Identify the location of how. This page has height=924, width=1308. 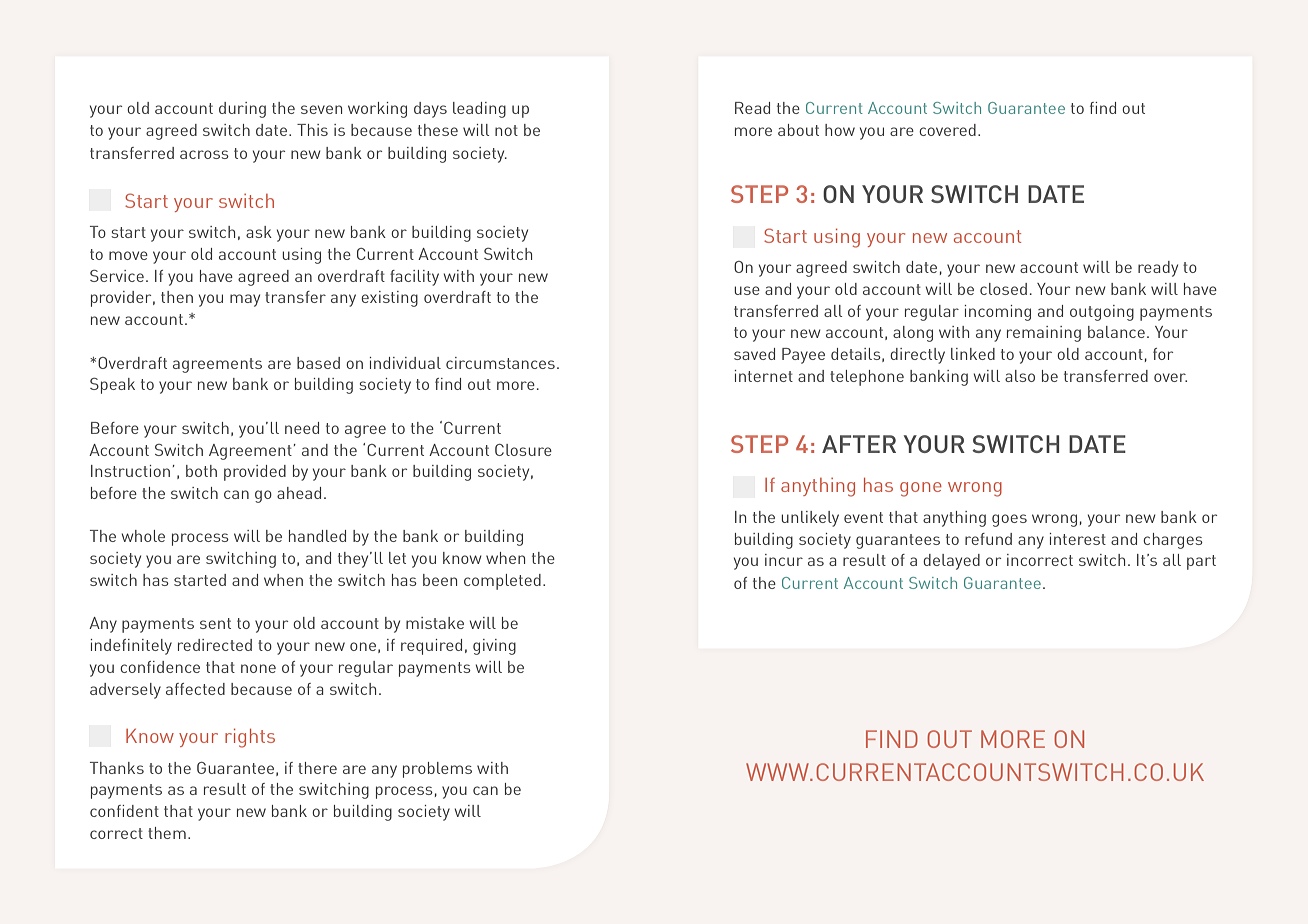
(840, 130).
